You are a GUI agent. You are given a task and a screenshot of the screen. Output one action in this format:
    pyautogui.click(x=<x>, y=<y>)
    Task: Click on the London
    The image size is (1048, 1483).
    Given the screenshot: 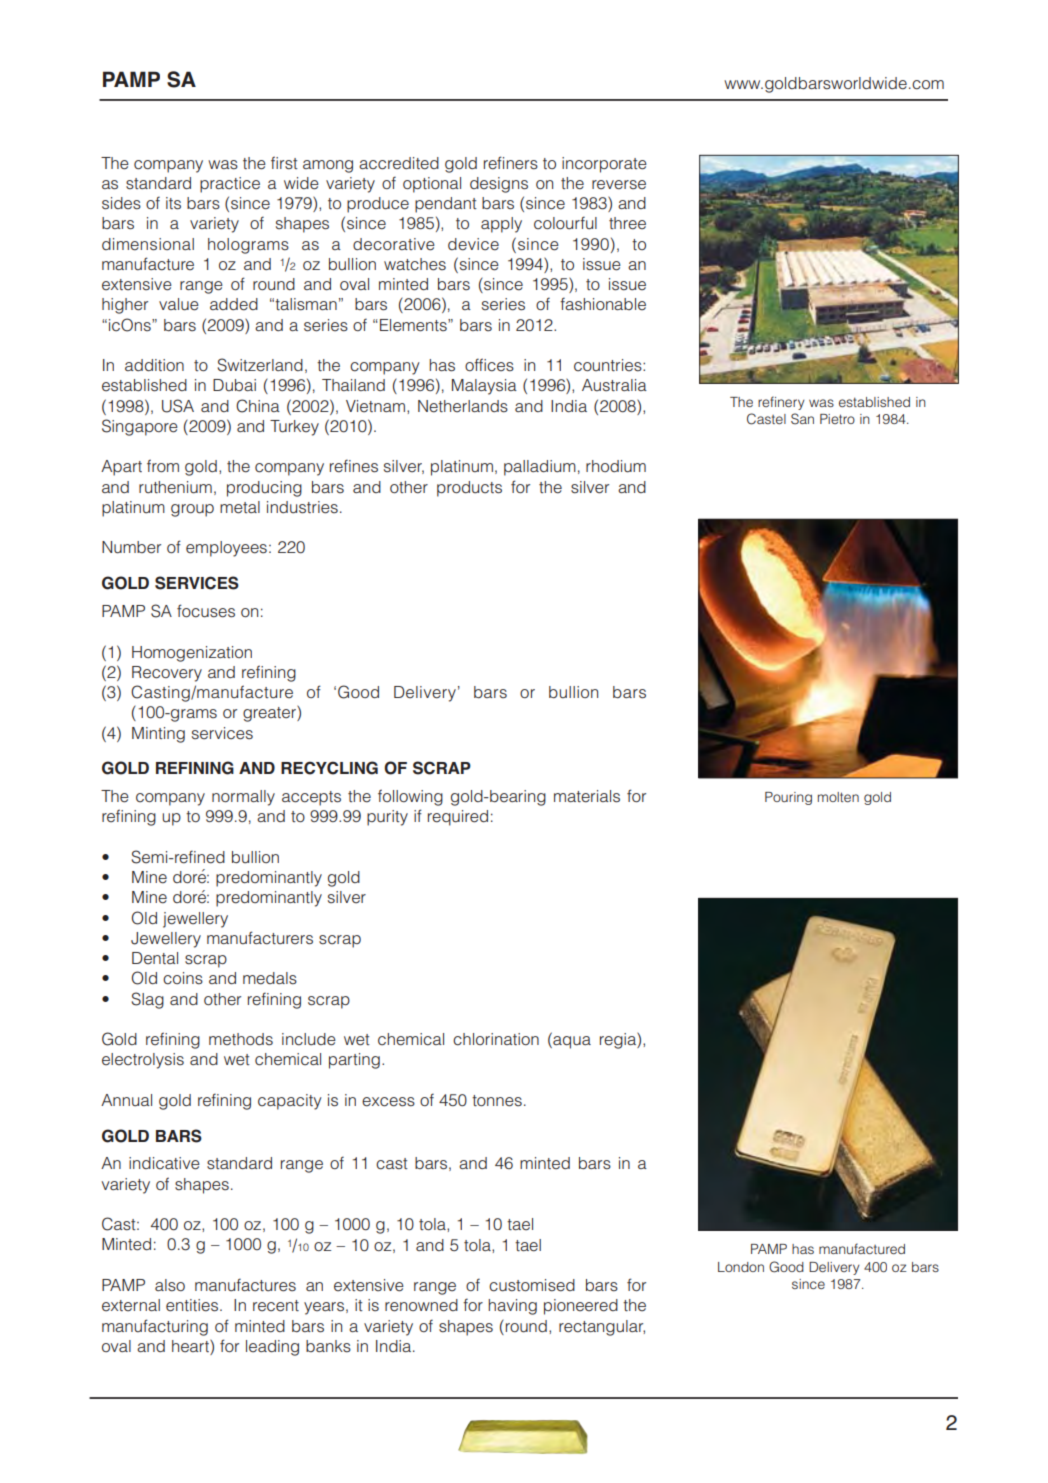 What is the action you would take?
    pyautogui.click(x=741, y=1267)
